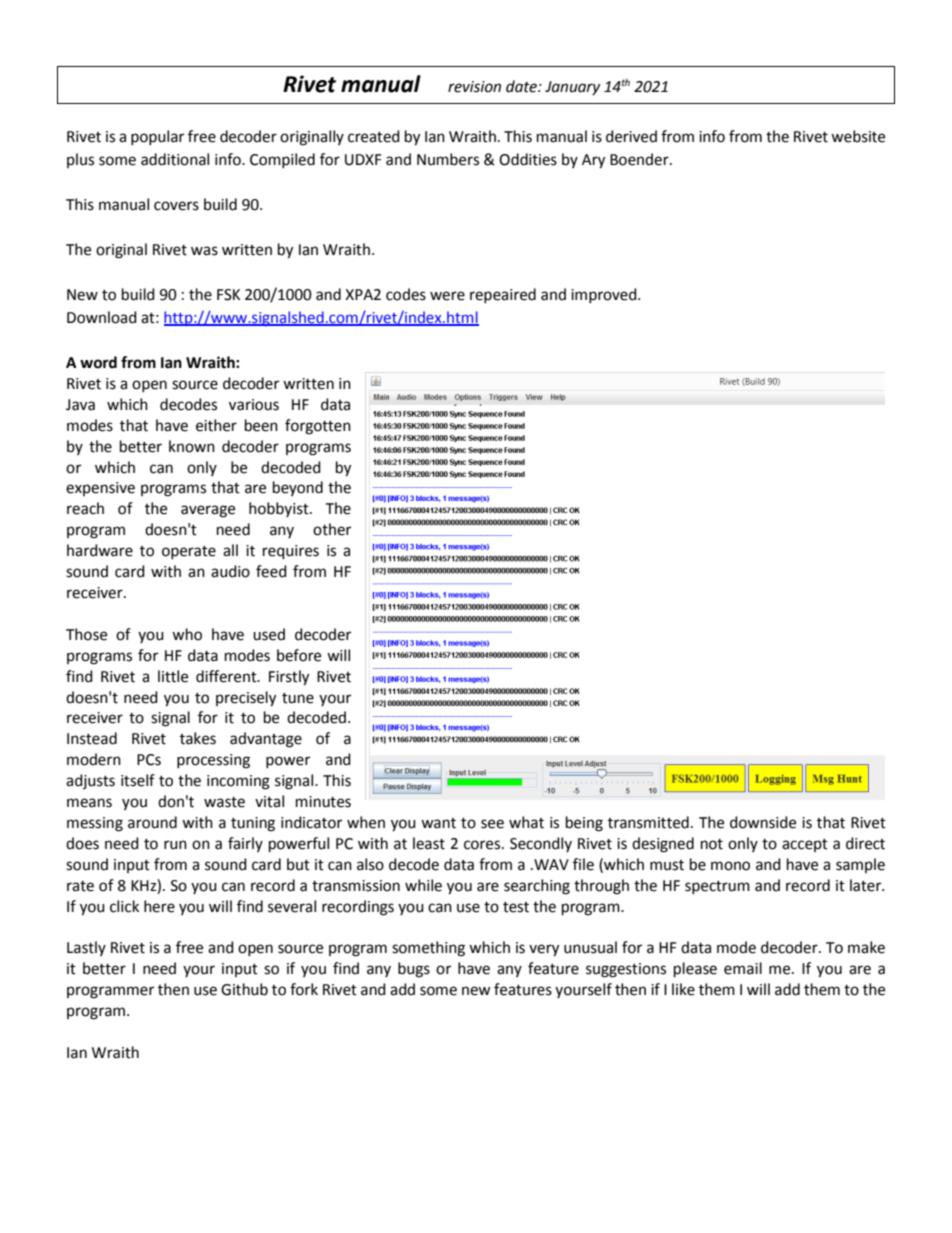 This screenshot has width=952, height=1233. What do you see at coordinates (763, 822) in the screenshot?
I see `downside` at bounding box center [763, 822].
